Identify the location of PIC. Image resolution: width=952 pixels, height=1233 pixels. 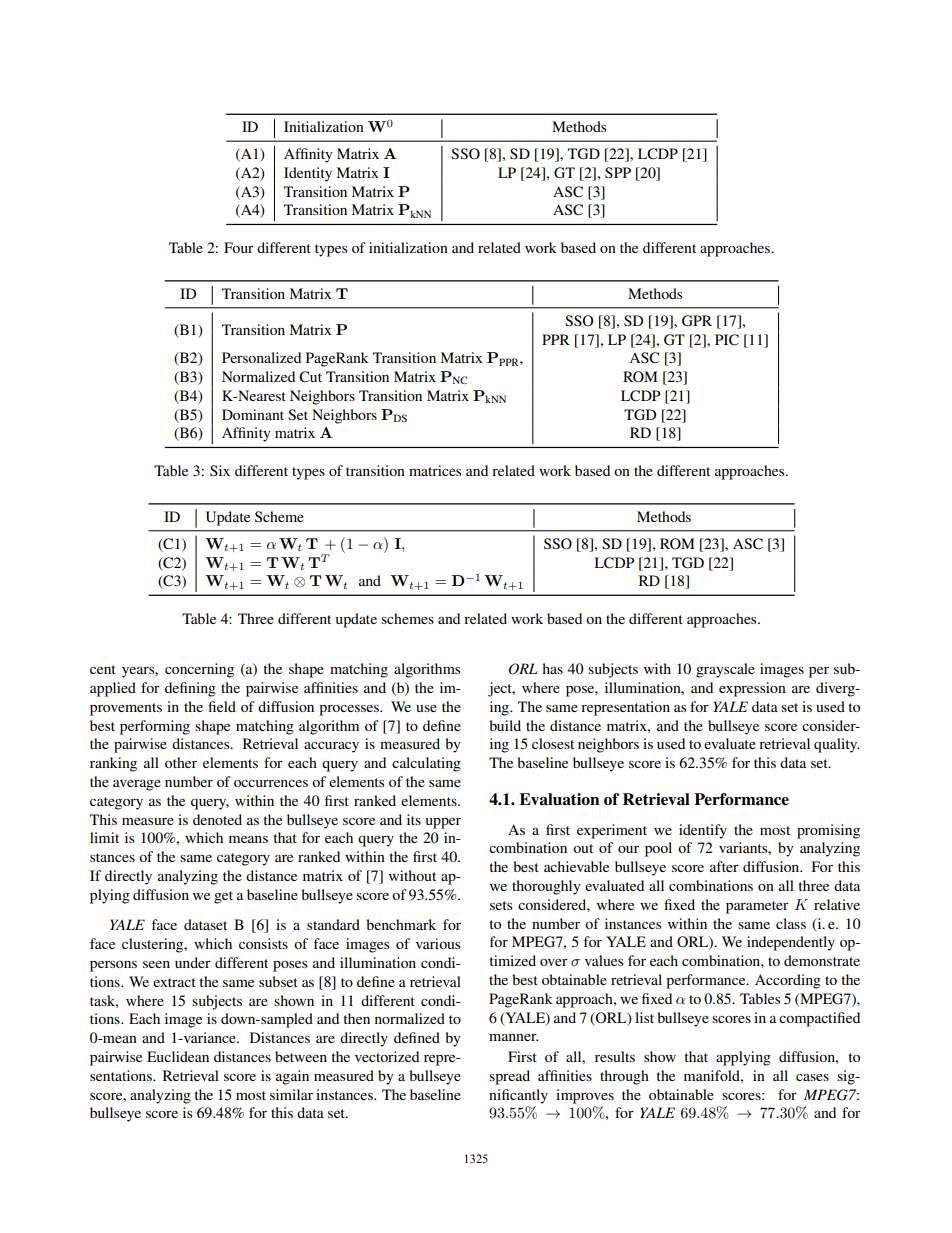
(727, 340).
